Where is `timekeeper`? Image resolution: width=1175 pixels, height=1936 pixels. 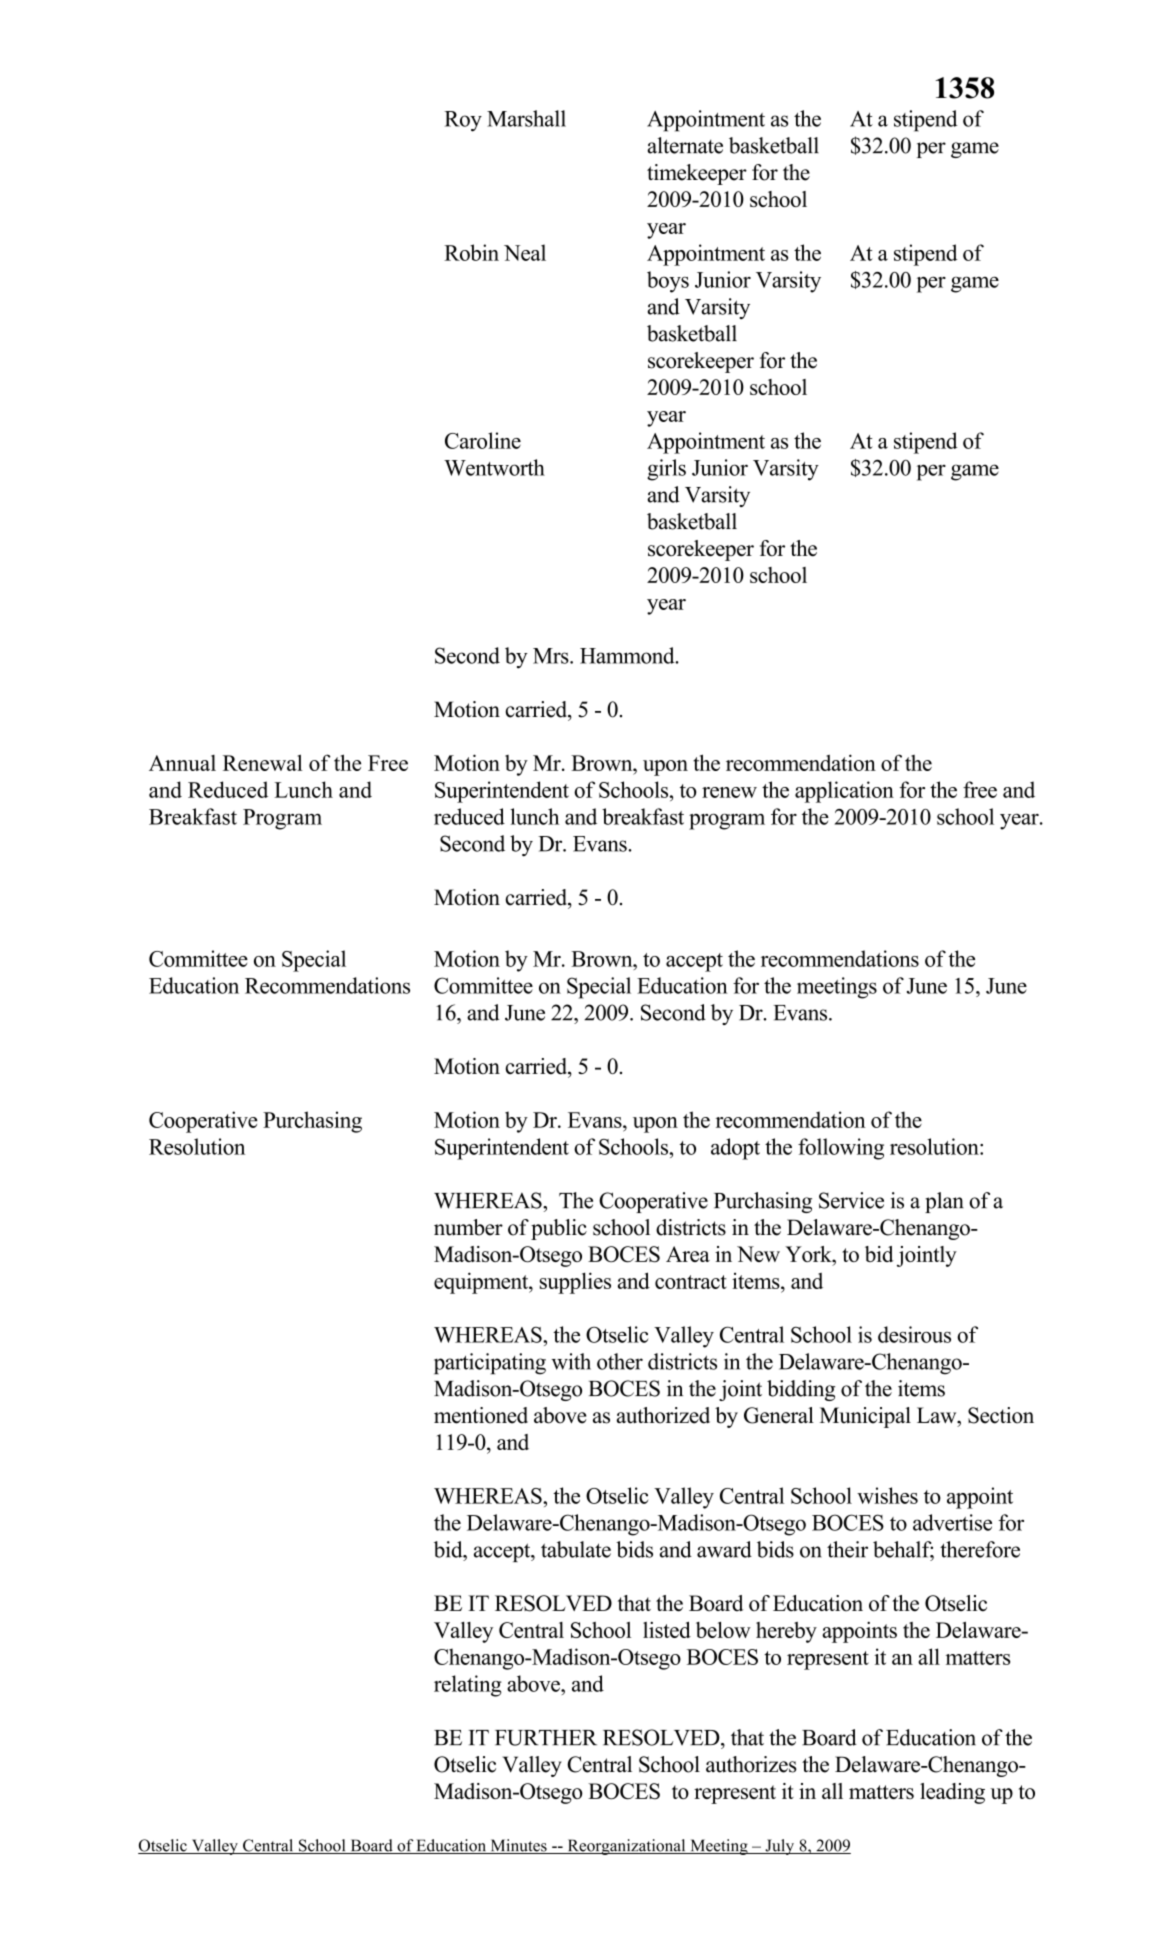
timekeeper is located at coordinates (697, 174).
